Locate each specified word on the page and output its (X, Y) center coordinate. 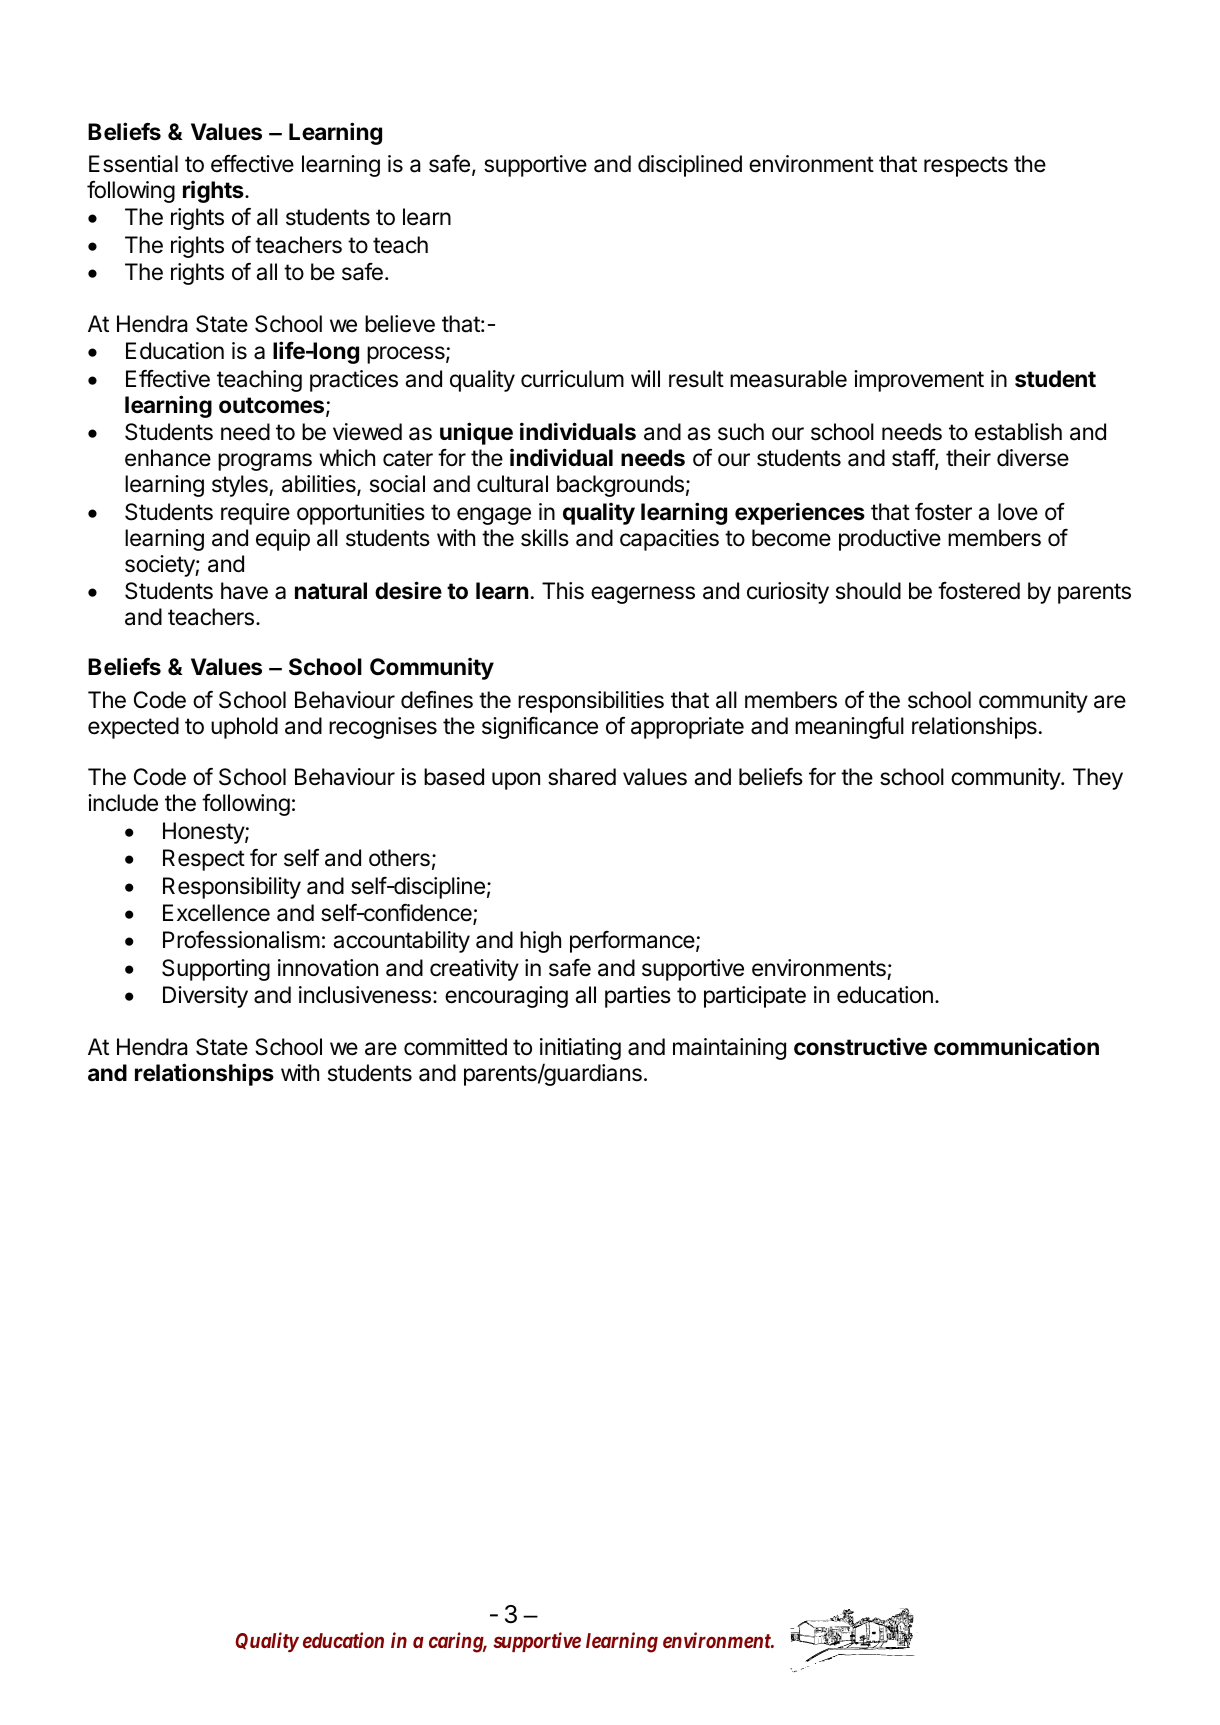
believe (400, 324)
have (244, 591)
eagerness (643, 595)
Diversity (205, 997)
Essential (133, 164)
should (868, 591)
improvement (919, 381)
